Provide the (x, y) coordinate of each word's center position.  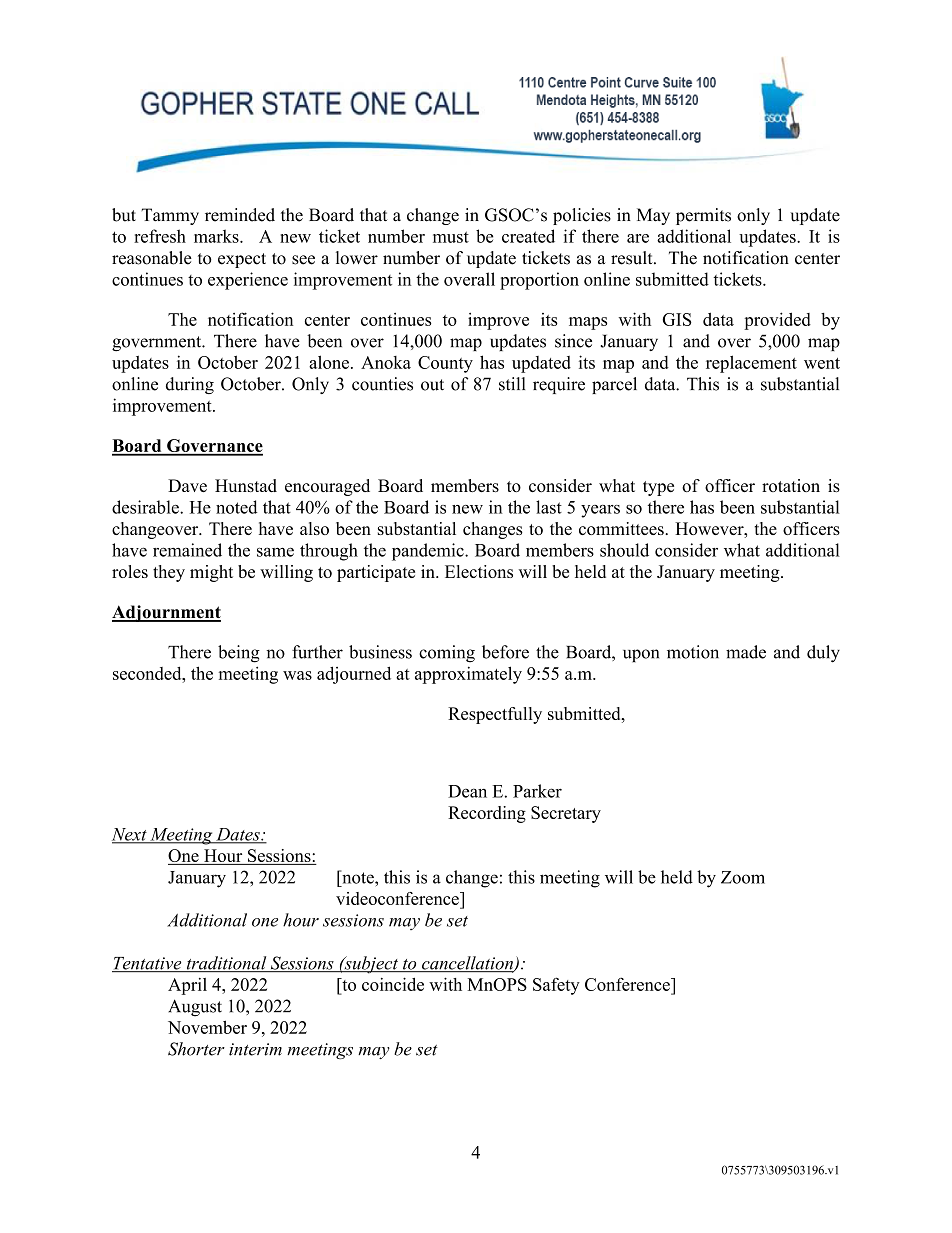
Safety (556, 986)
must (451, 237)
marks (217, 236)
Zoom (743, 877)
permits (703, 216)
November (207, 1027)
